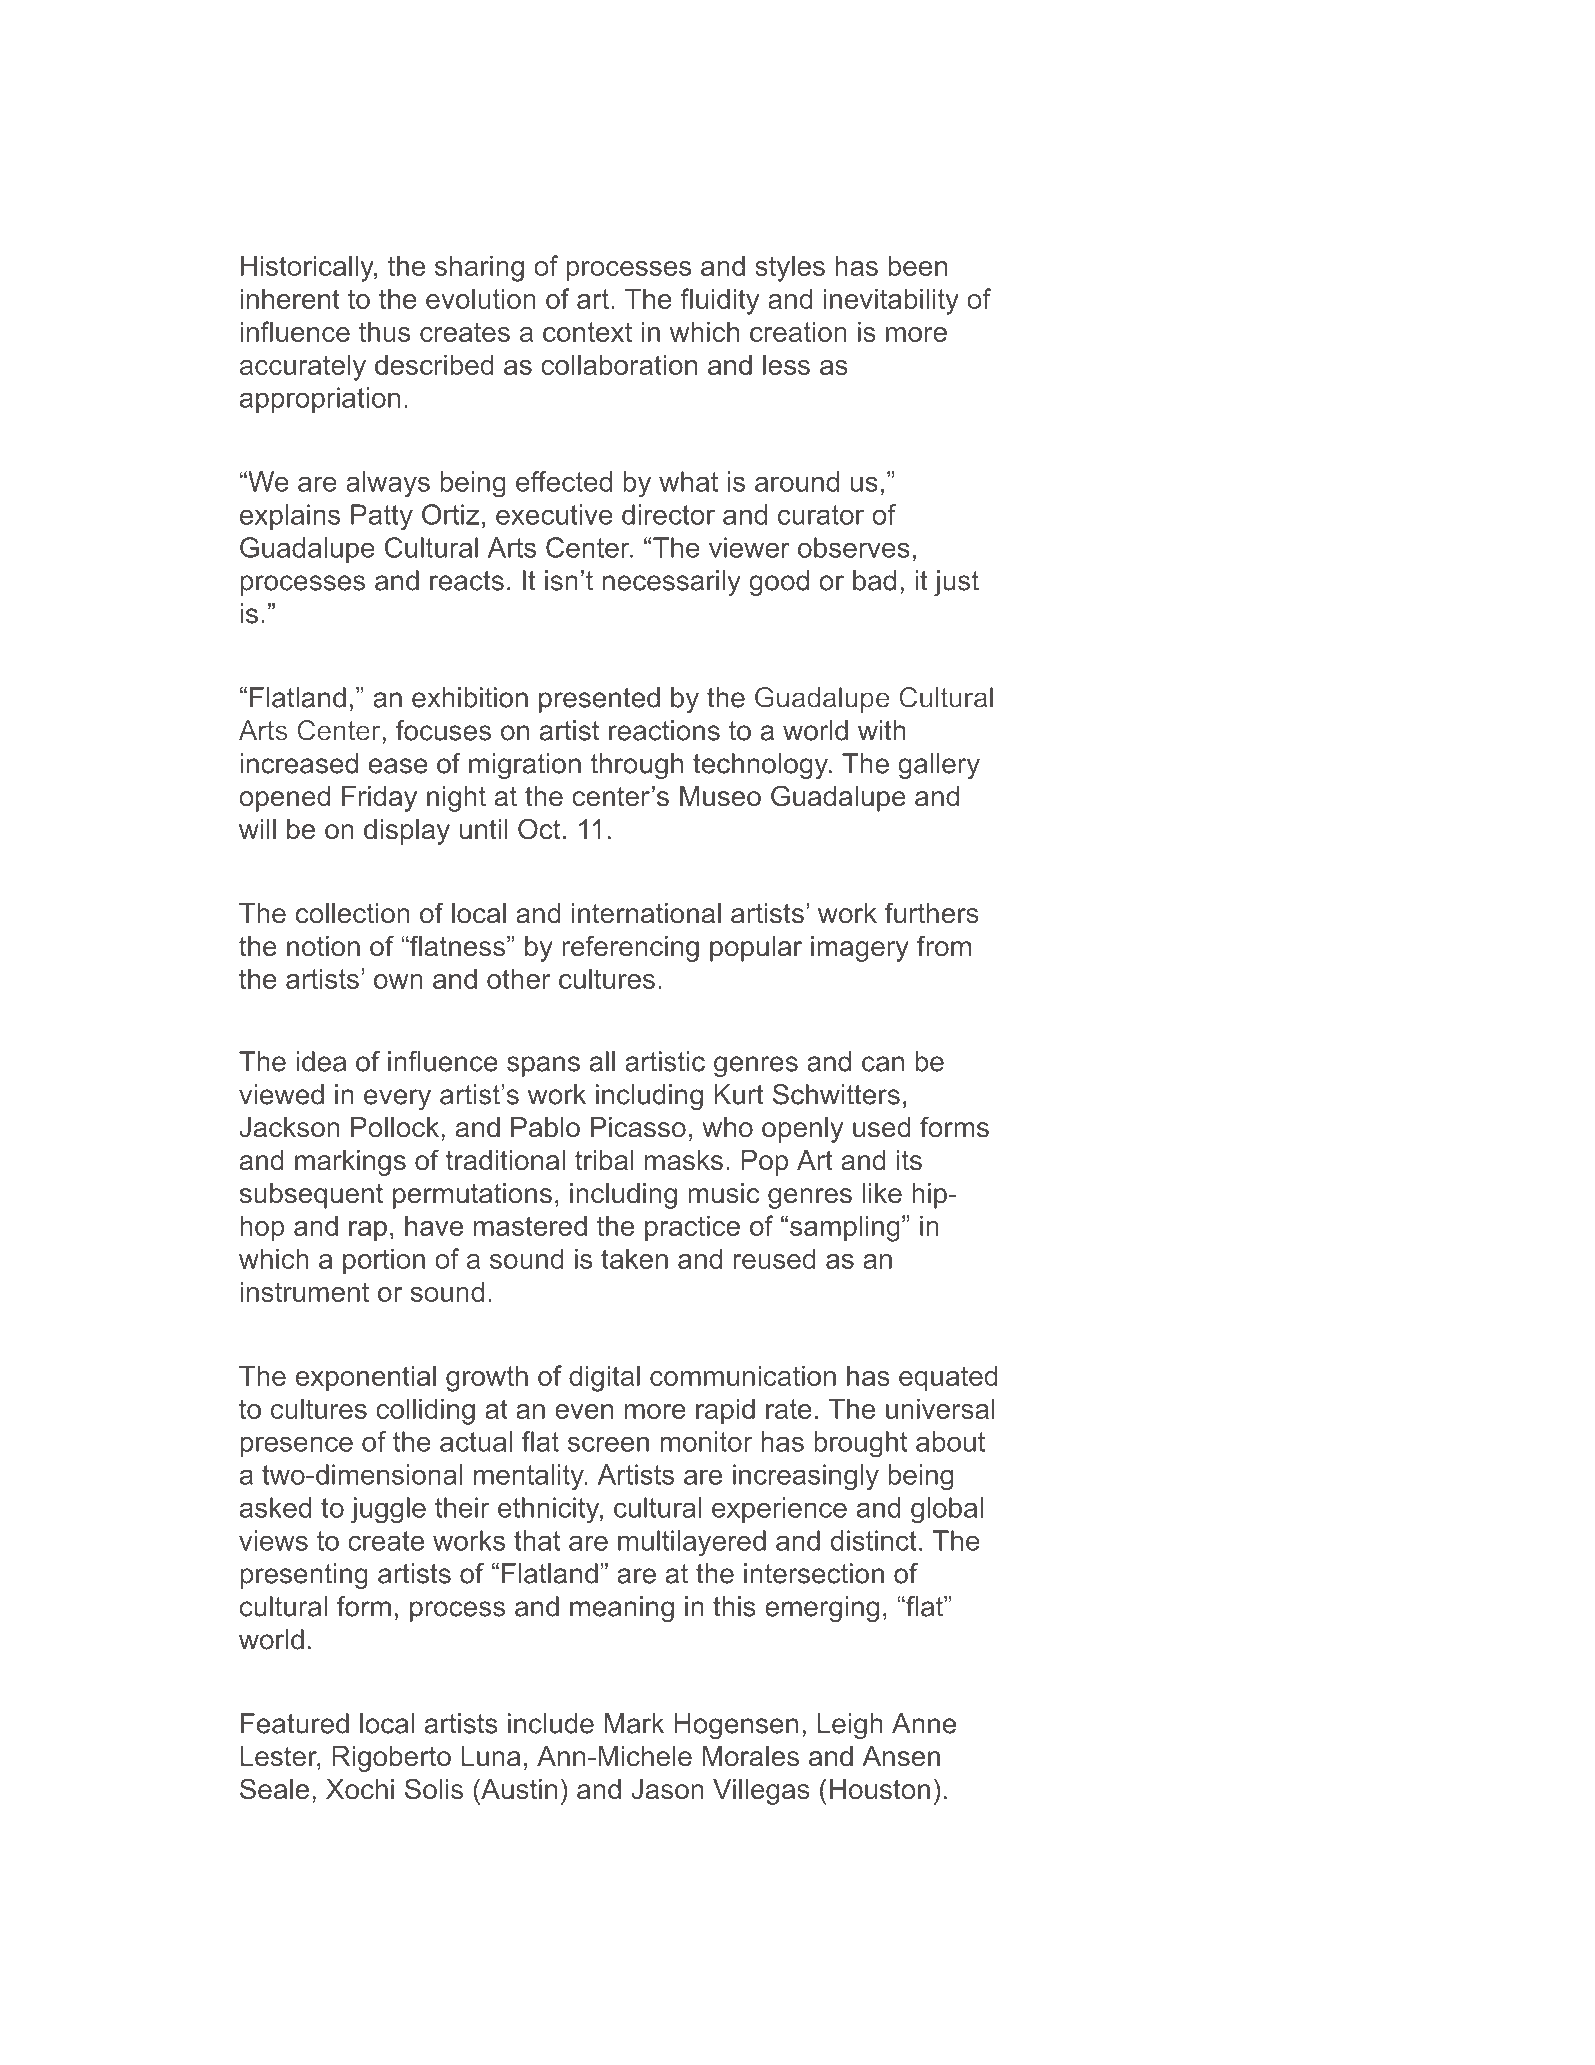 The image size is (1595, 2065). Describe the element at coordinates (321, 1061) in the screenshot. I see `idea` at that location.
